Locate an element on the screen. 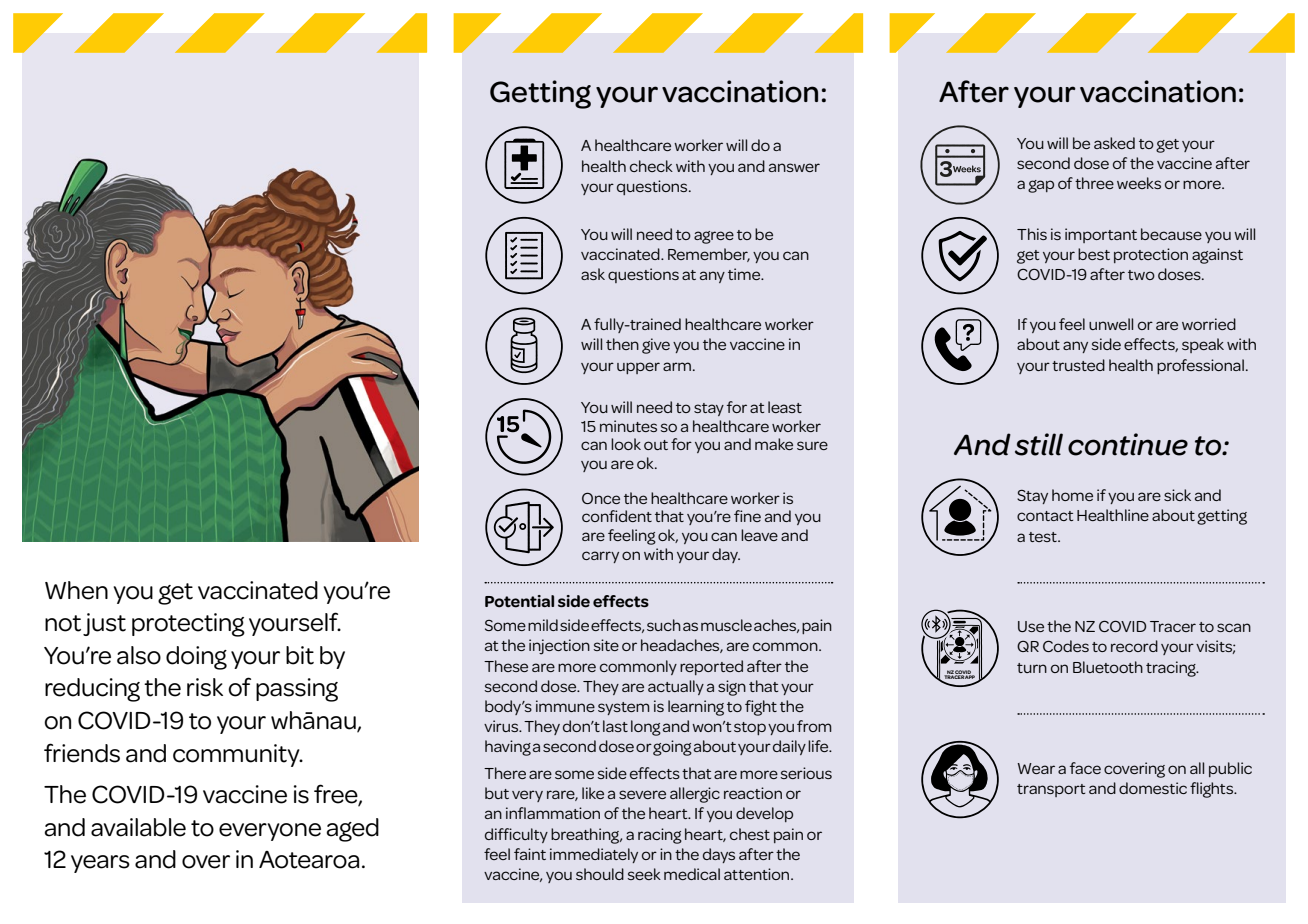 The width and height of the screenshot is (1308, 924). available is located at coordinates (138, 827).
